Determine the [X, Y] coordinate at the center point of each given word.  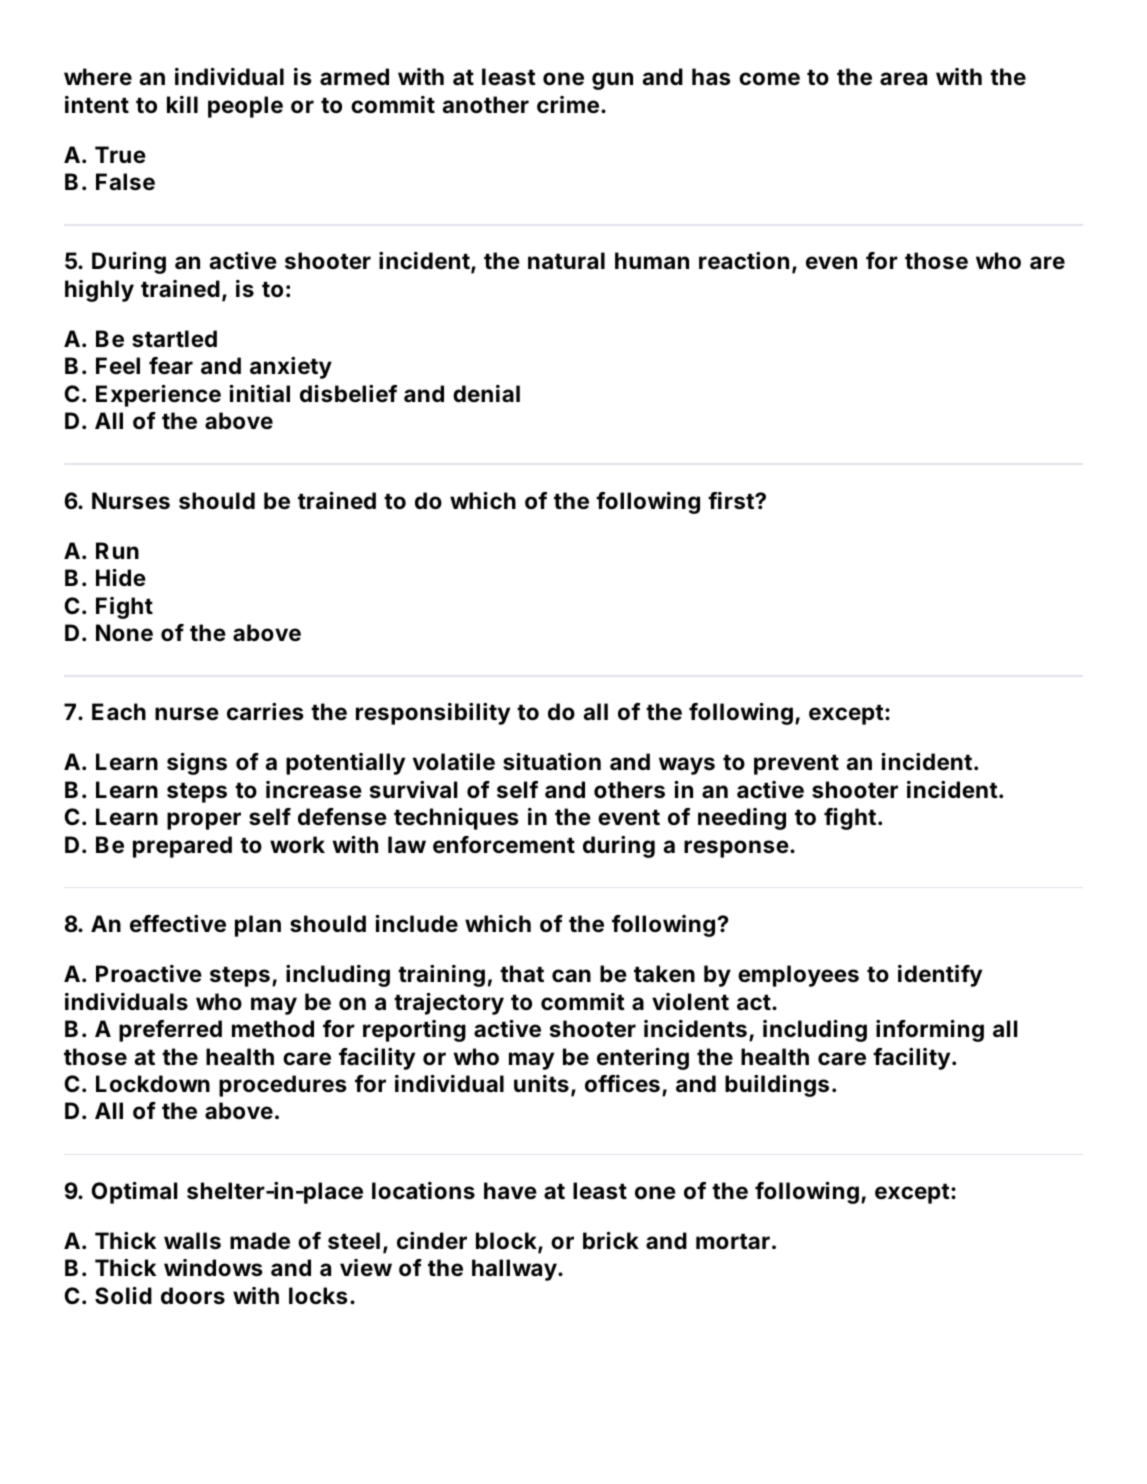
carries [265, 712]
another [485, 105]
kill [182, 104]
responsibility [433, 714]
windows [213, 1268]
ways [687, 766]
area [903, 79]
